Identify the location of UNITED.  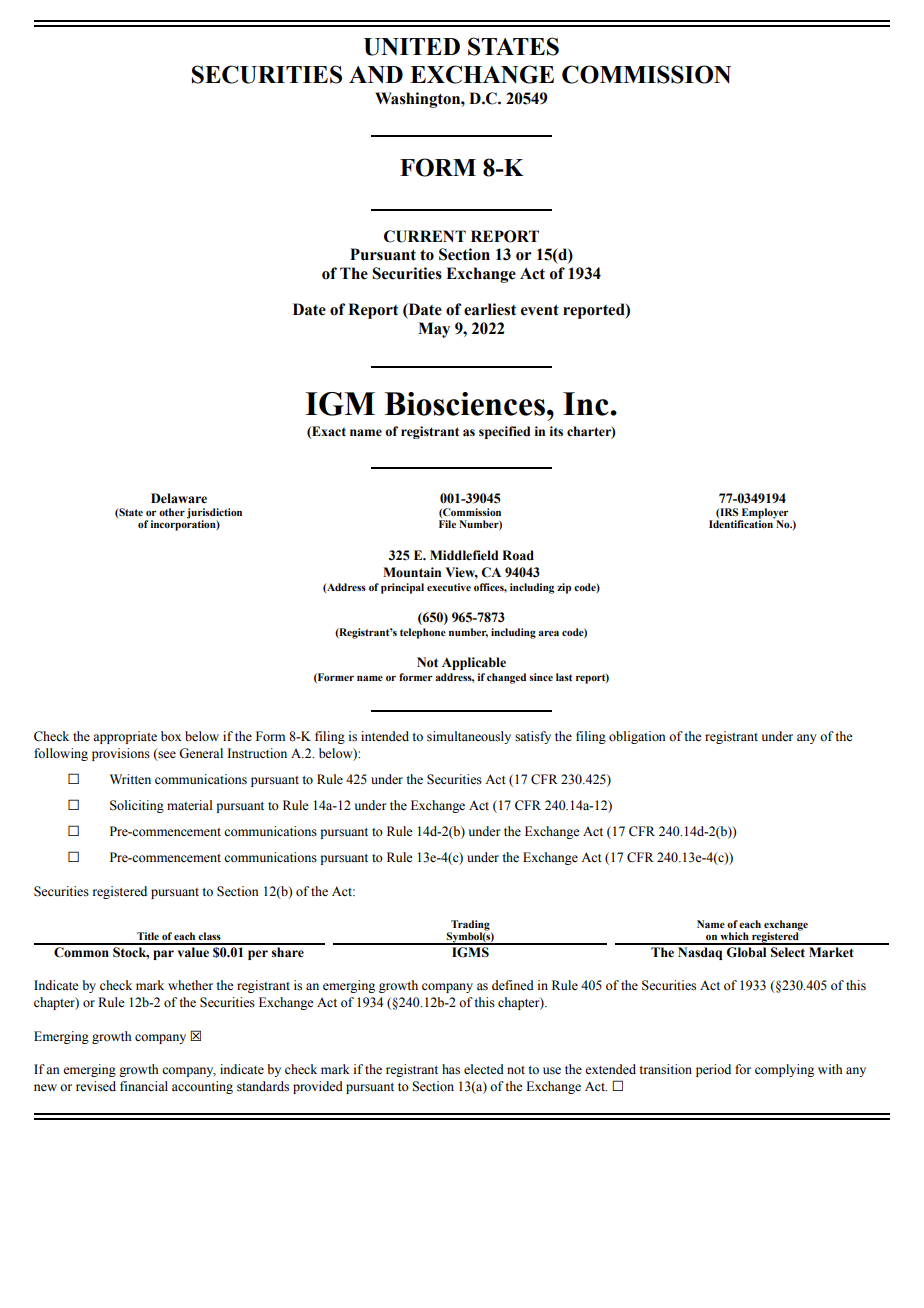
(412, 47).
